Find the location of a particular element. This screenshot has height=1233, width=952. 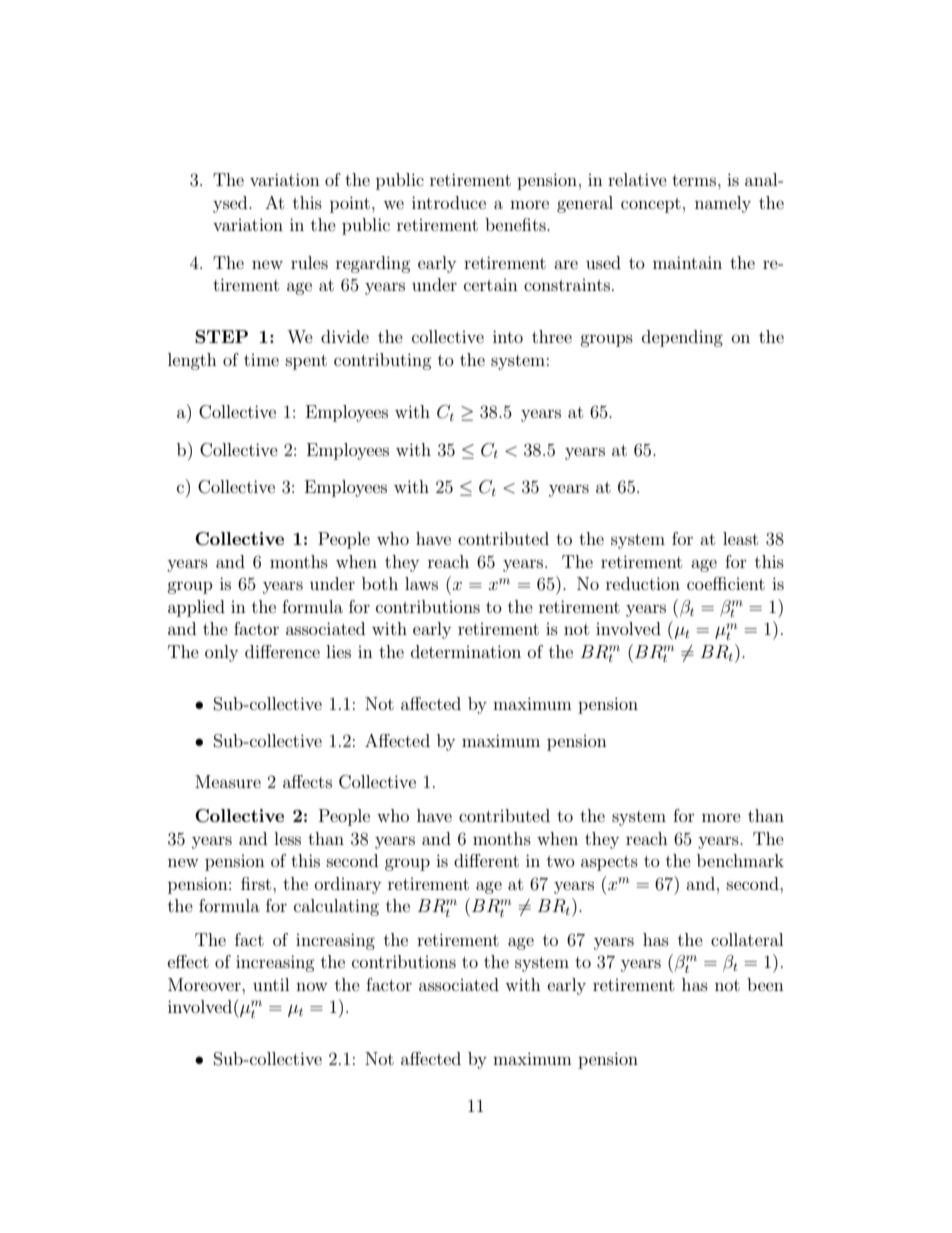

contributing is located at coordinates (383, 361).
